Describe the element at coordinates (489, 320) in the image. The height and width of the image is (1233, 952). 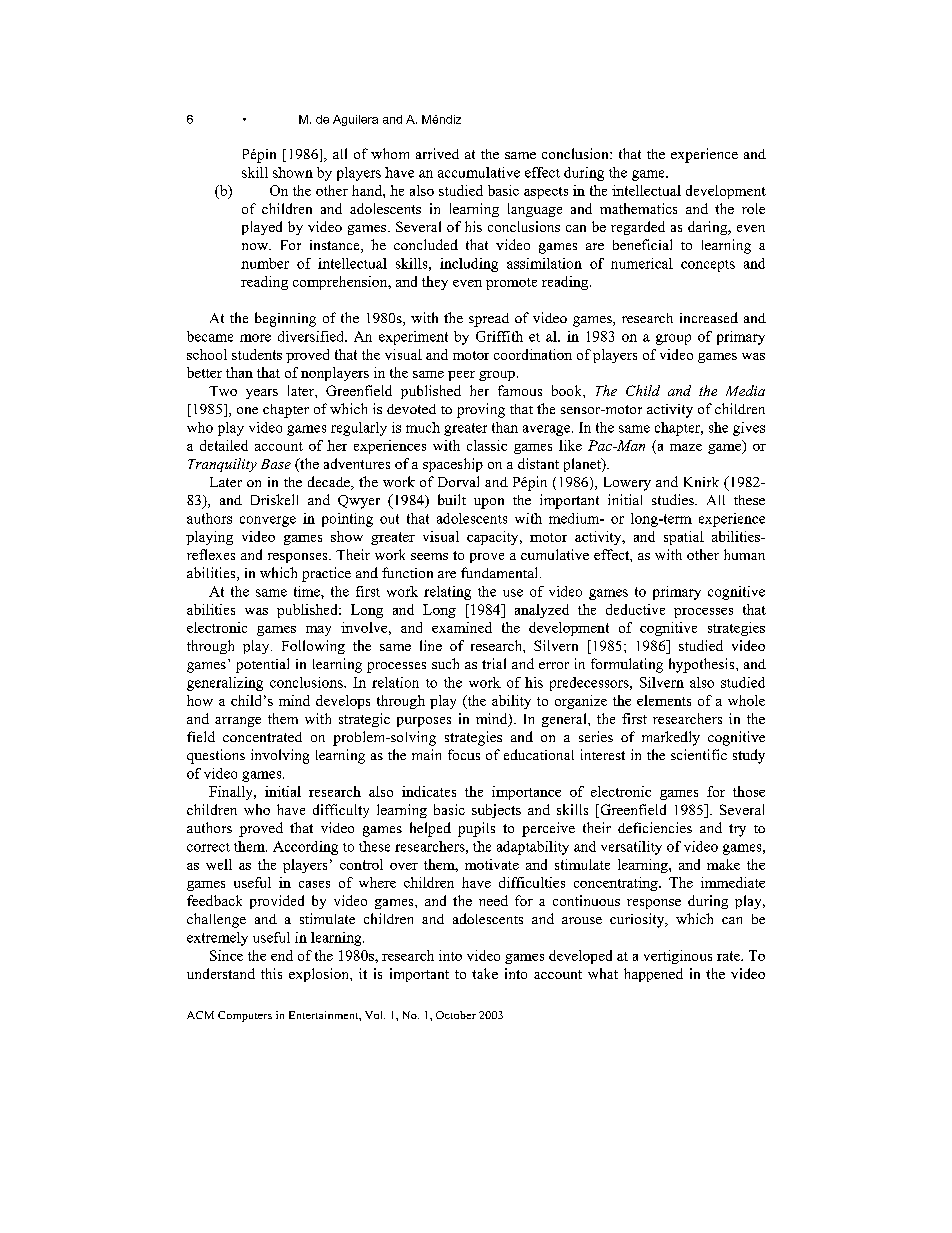
I see `spread` at that location.
